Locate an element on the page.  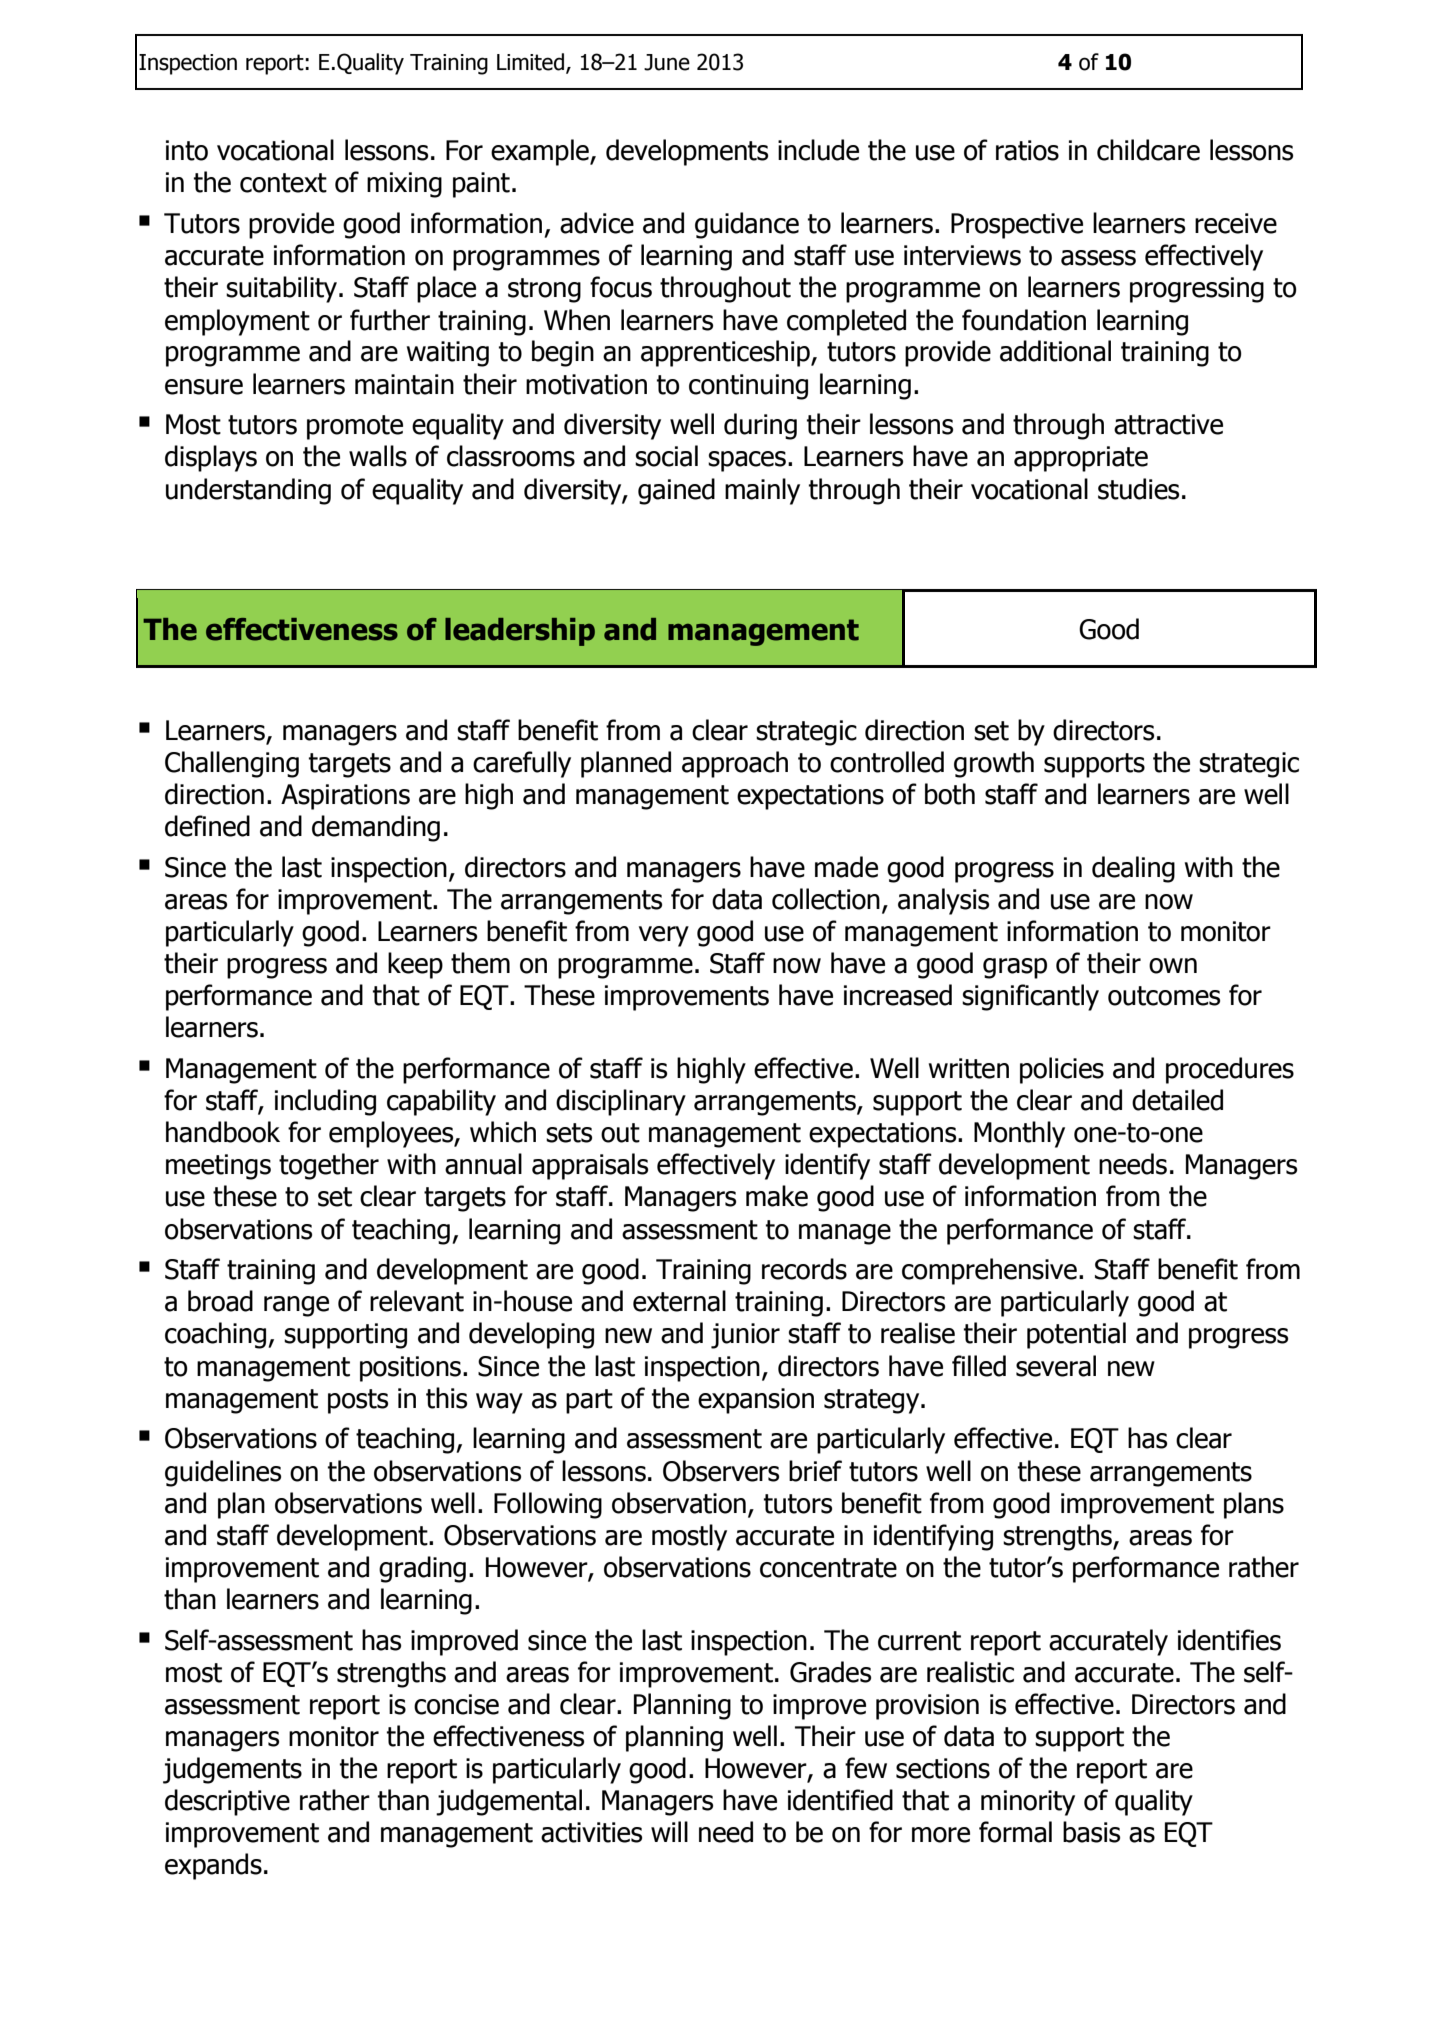
descriptive is located at coordinates (227, 1802).
